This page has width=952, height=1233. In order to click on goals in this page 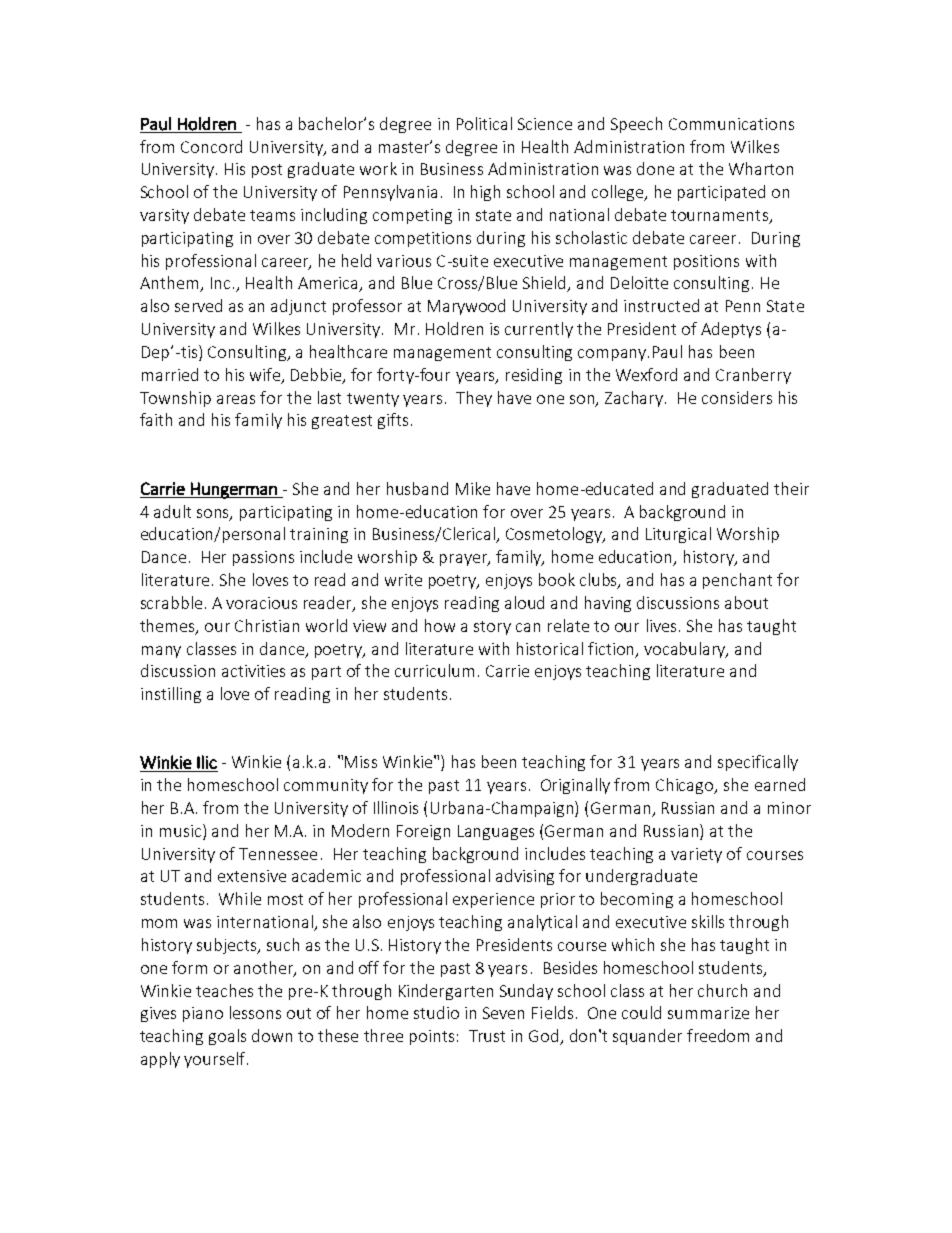, I will do `click(227, 1037)`.
